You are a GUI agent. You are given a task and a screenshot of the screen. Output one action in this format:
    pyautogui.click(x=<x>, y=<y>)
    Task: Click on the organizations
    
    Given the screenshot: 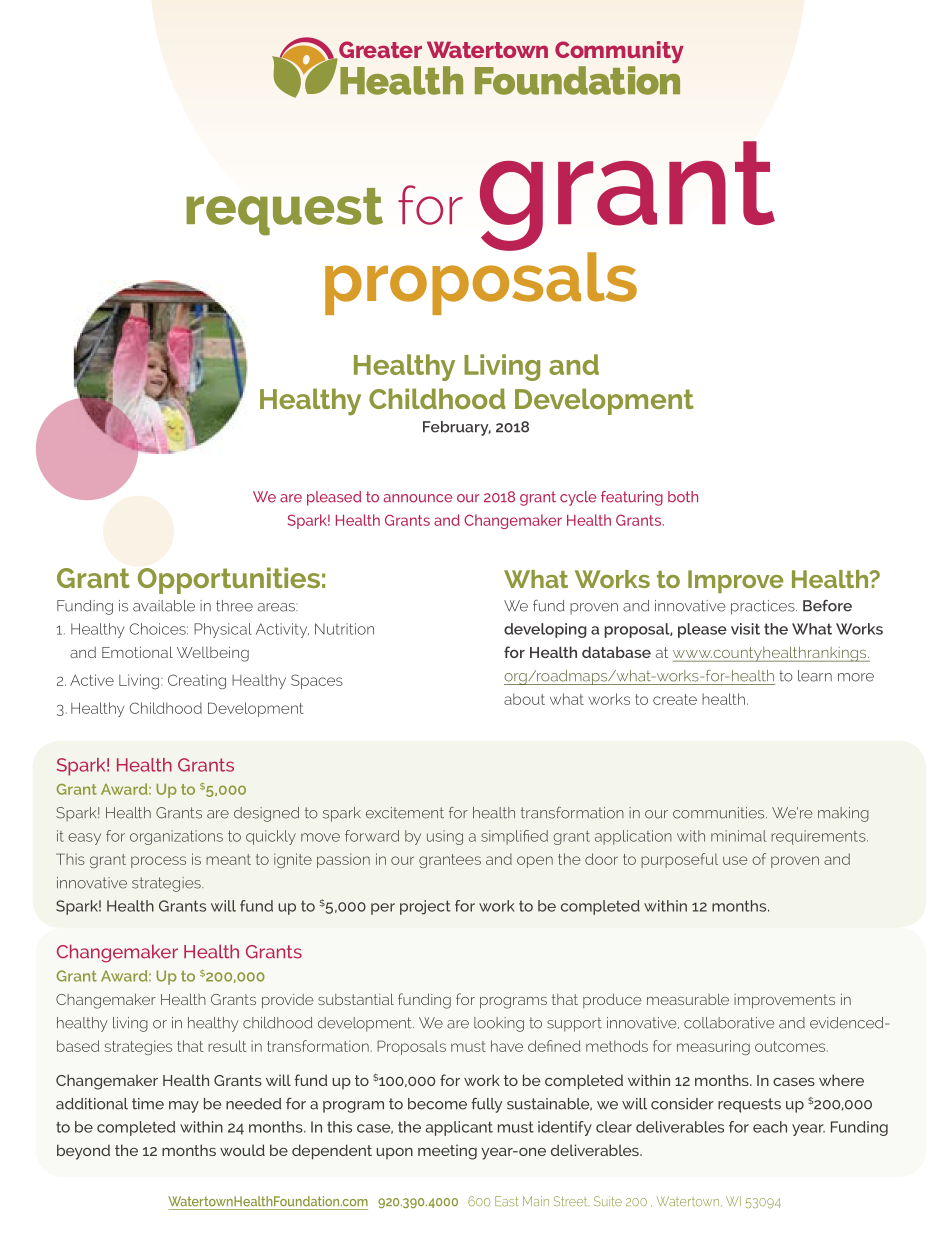 What is the action you would take?
    pyautogui.click(x=176, y=837)
